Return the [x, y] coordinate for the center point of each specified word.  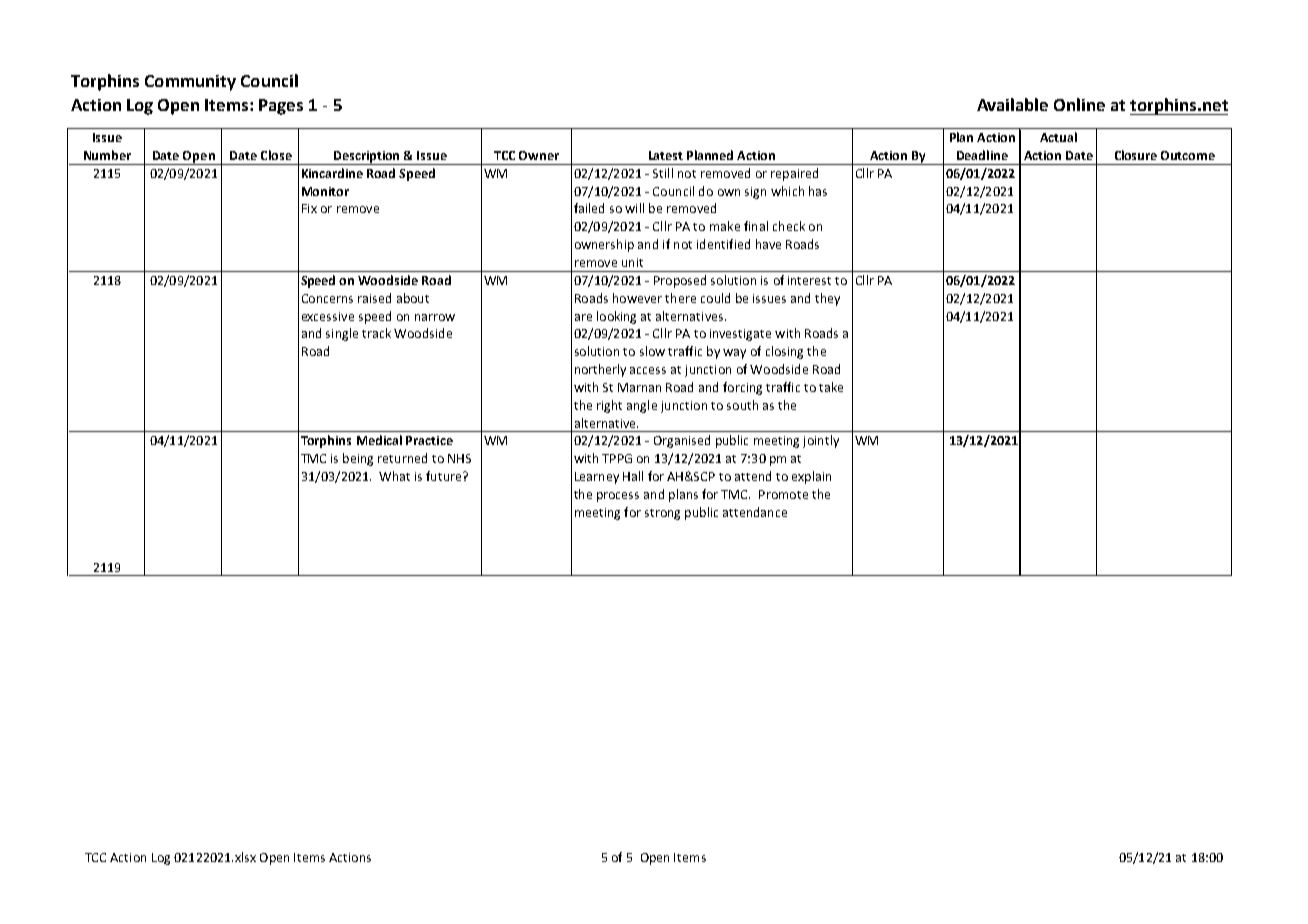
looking [616, 317]
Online [1079, 104]
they [827, 299]
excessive [328, 316]
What [394, 476]
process [618, 497]
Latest [666, 155]
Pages [281, 107]
